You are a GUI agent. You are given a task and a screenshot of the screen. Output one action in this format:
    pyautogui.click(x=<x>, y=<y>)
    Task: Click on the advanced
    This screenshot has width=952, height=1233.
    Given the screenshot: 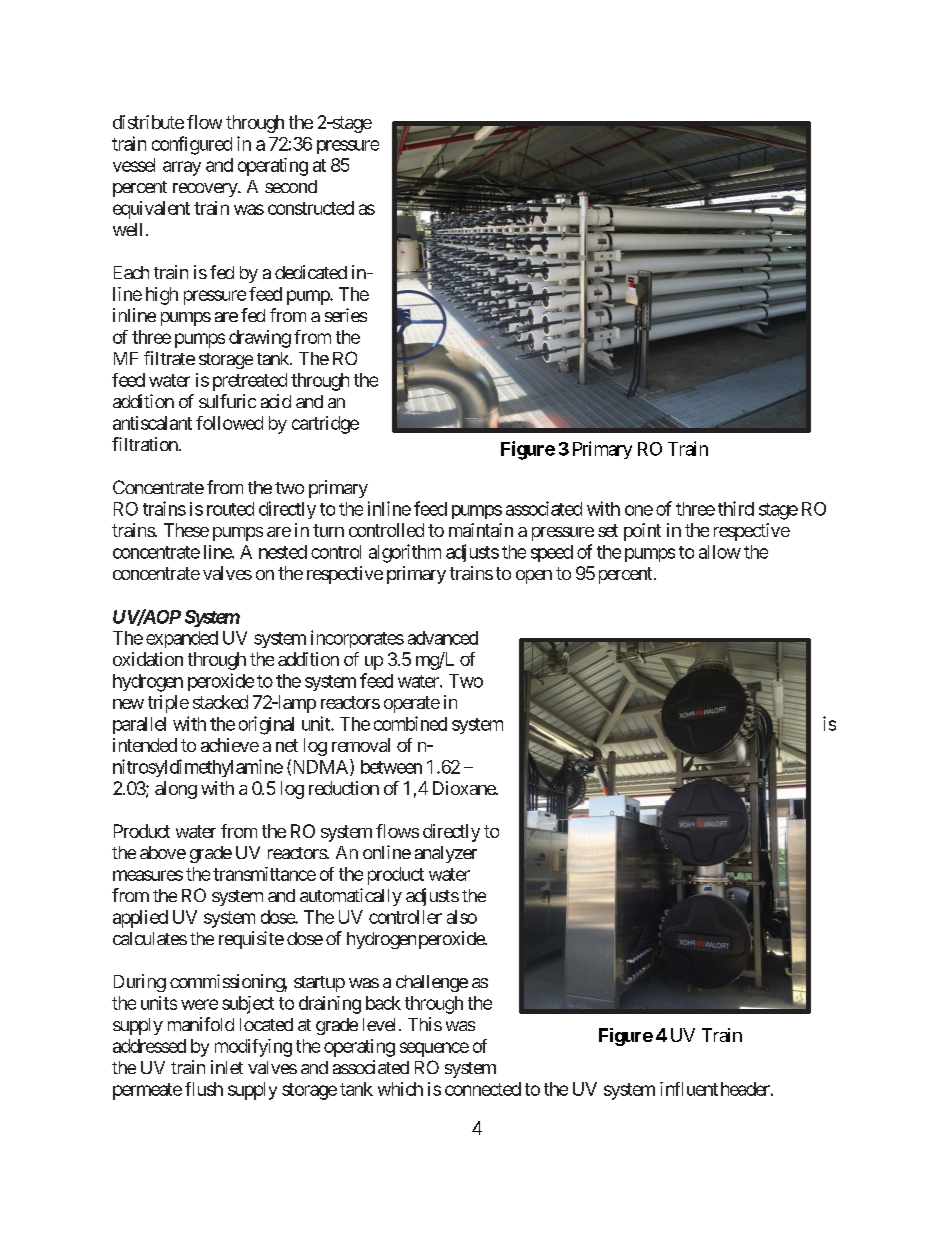 What is the action you would take?
    pyautogui.click(x=443, y=638)
